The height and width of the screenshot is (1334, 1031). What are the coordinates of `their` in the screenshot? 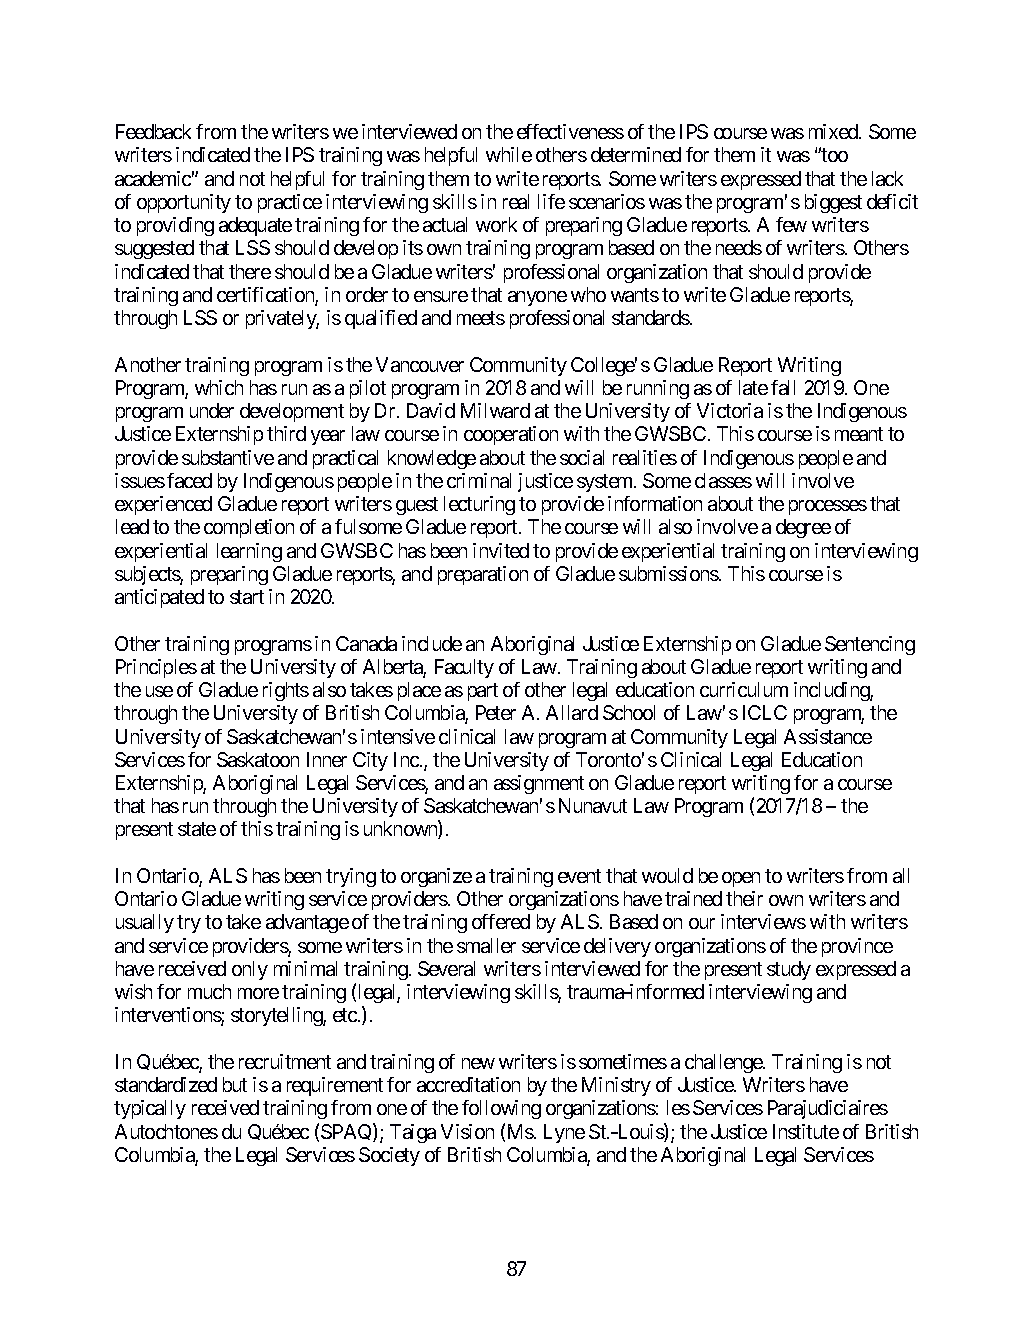 It's located at (744, 898).
